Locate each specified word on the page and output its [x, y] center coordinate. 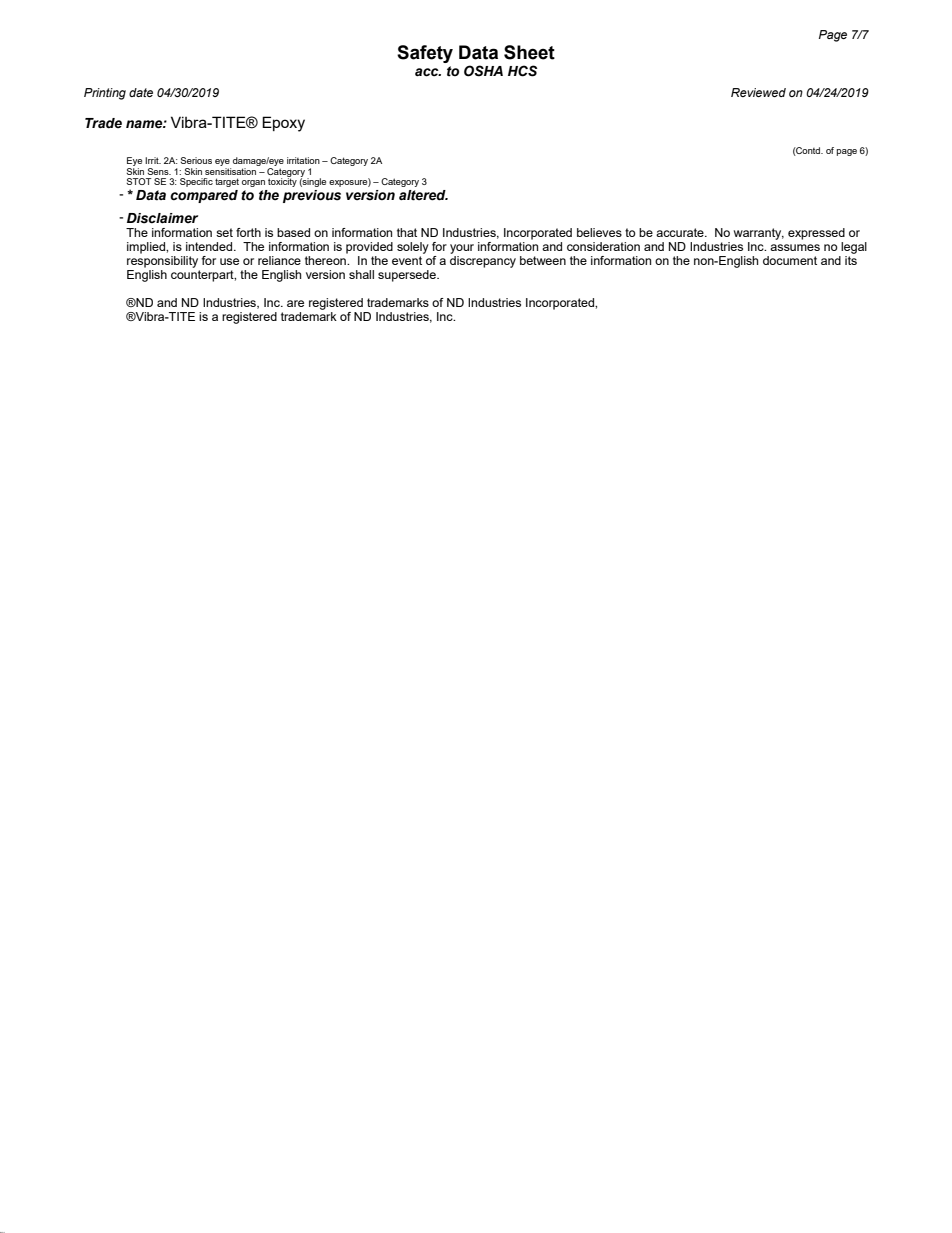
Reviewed [758, 92]
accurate [681, 232]
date [141, 92]
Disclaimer [162, 218]
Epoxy [283, 124]
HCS [522, 71]
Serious [196, 160]
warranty [759, 235]
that [407, 232]
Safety [425, 54]
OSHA [483, 71]
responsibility [162, 262]
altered [423, 195]
